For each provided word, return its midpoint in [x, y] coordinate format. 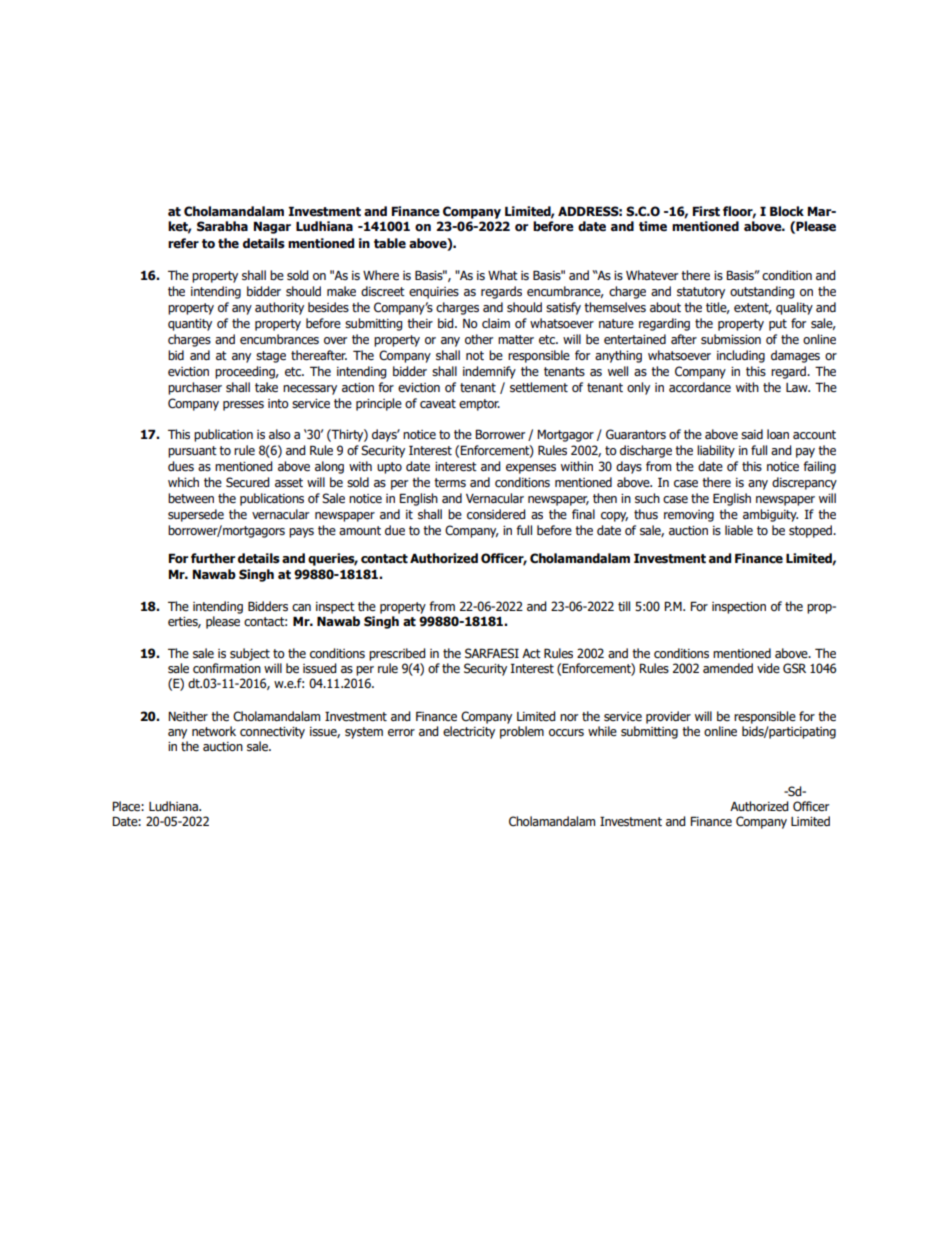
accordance [700, 387]
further [213, 558]
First [706, 211]
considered [496, 514]
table [390, 243]
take [266, 387]
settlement [539, 387]
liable [739, 530]
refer [183, 243]
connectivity [272, 733]
